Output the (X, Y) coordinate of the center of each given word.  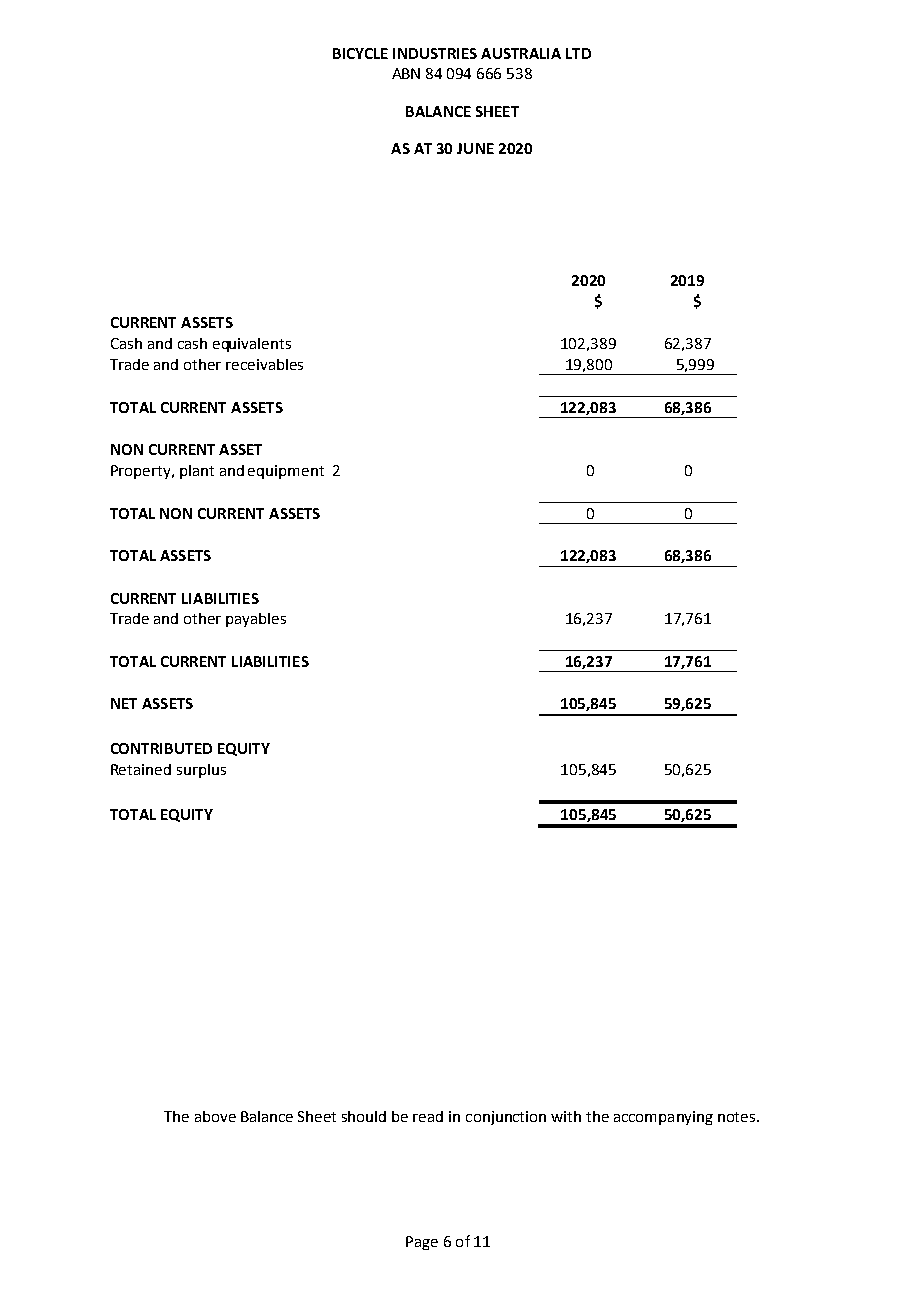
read (428, 1116)
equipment (286, 472)
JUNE (475, 148)
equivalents (252, 345)
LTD (578, 53)
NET (124, 703)
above (215, 1116)
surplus (201, 771)
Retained (141, 769)
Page (422, 1243)
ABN (406, 73)
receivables (264, 364)
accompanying (663, 1118)
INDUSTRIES (435, 53)
